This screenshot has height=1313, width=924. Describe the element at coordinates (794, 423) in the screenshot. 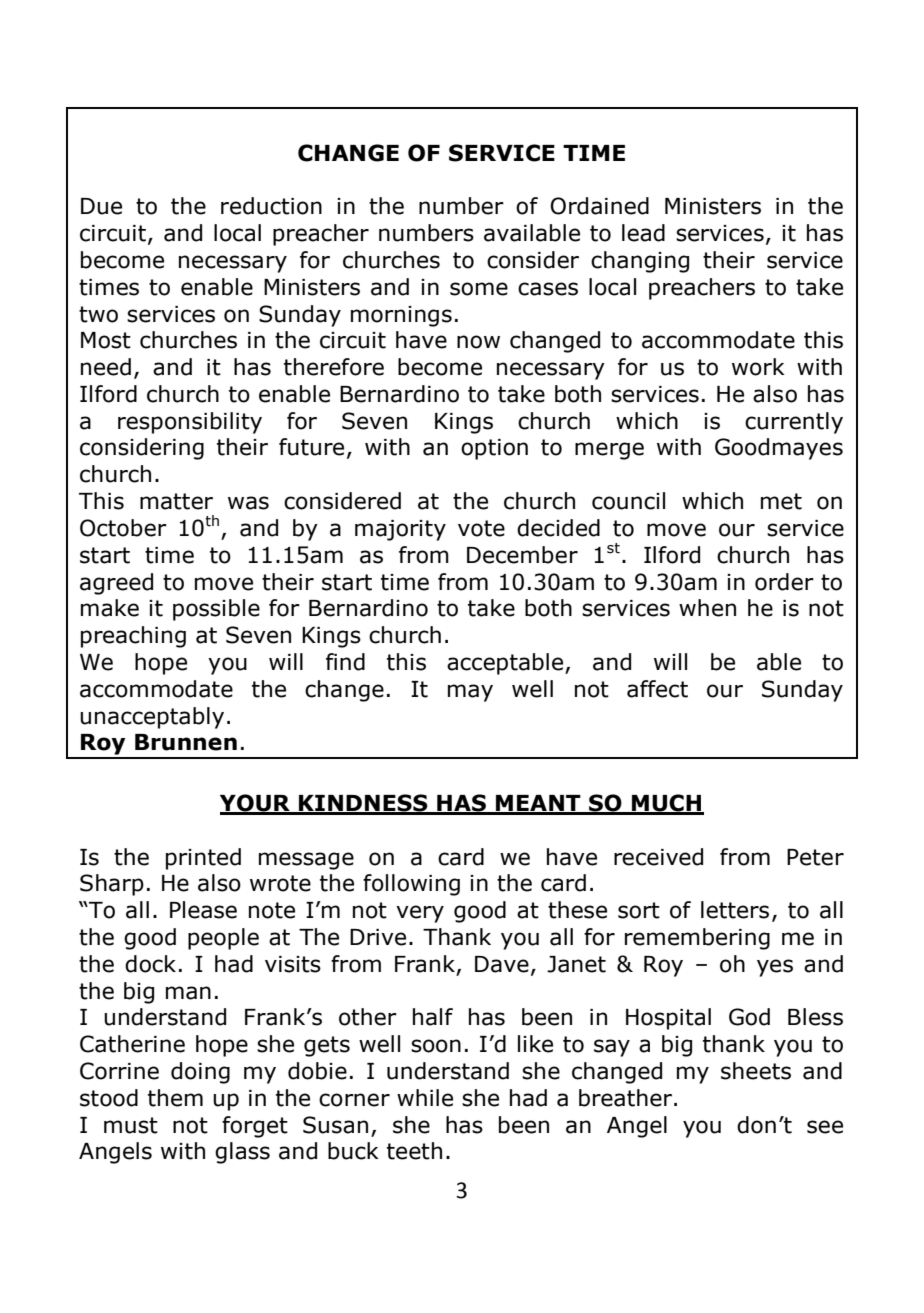

I see `currently` at that location.
